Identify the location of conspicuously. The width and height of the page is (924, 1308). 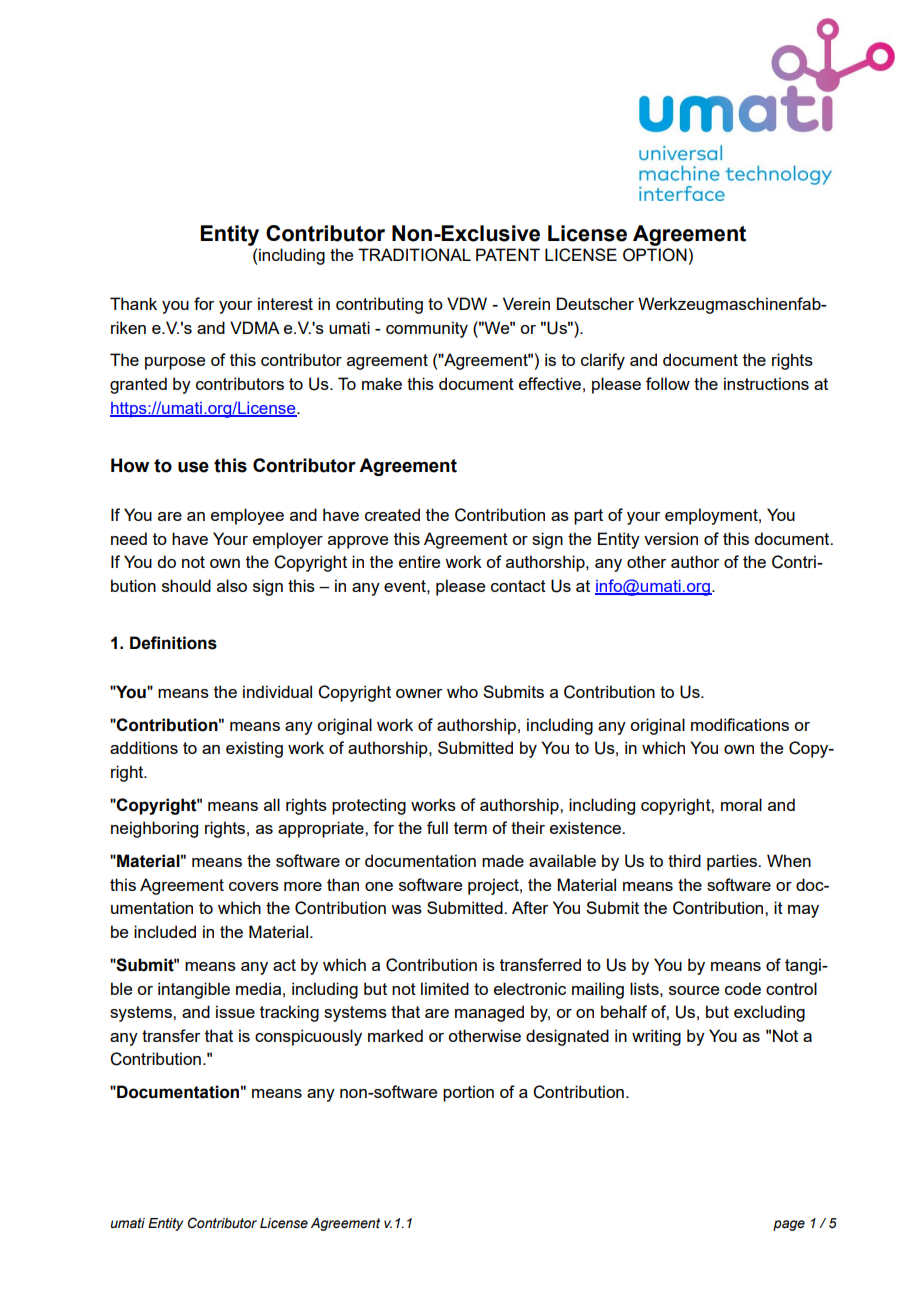
(308, 1037).
